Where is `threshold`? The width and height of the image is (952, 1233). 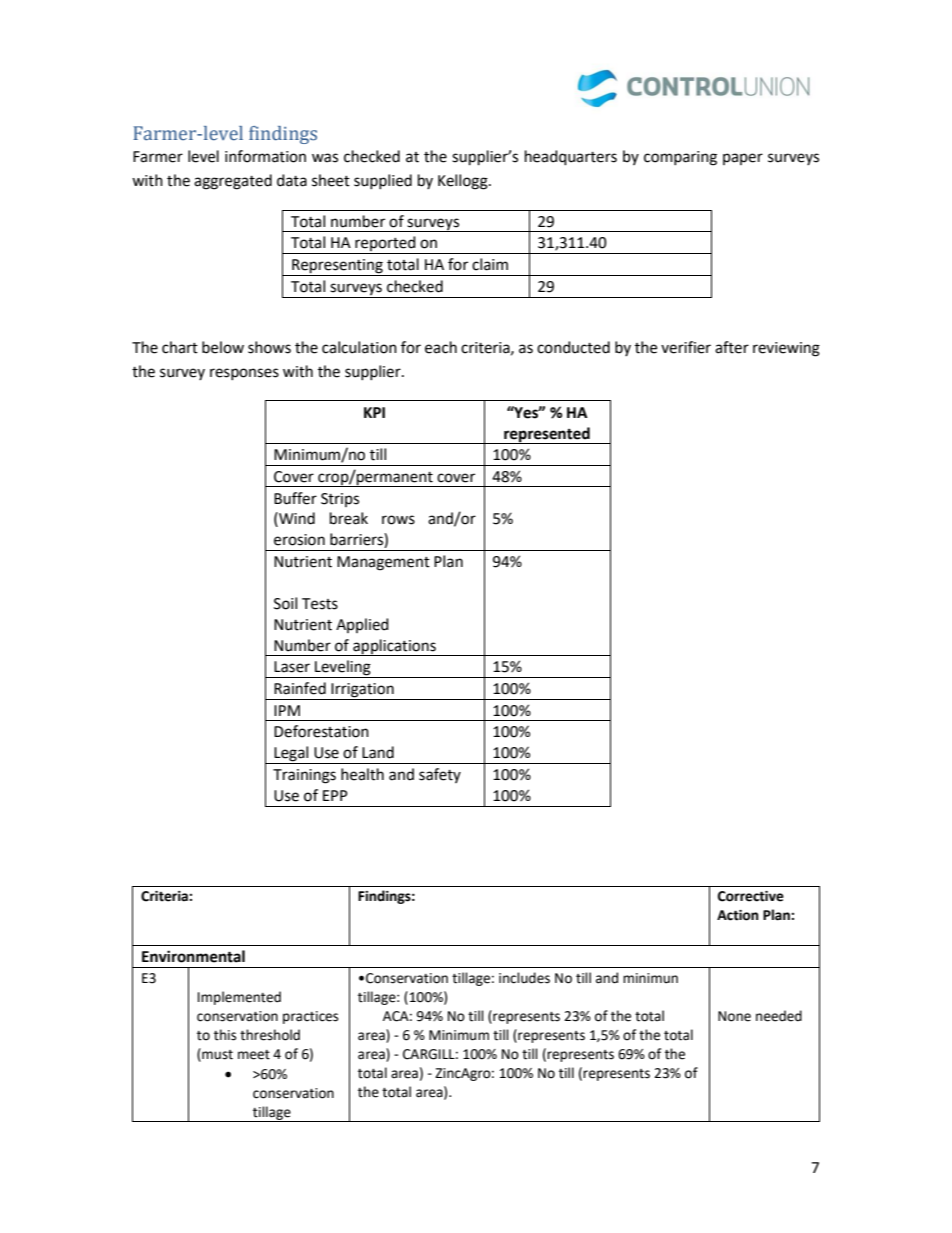 threshold is located at coordinates (270, 1035).
